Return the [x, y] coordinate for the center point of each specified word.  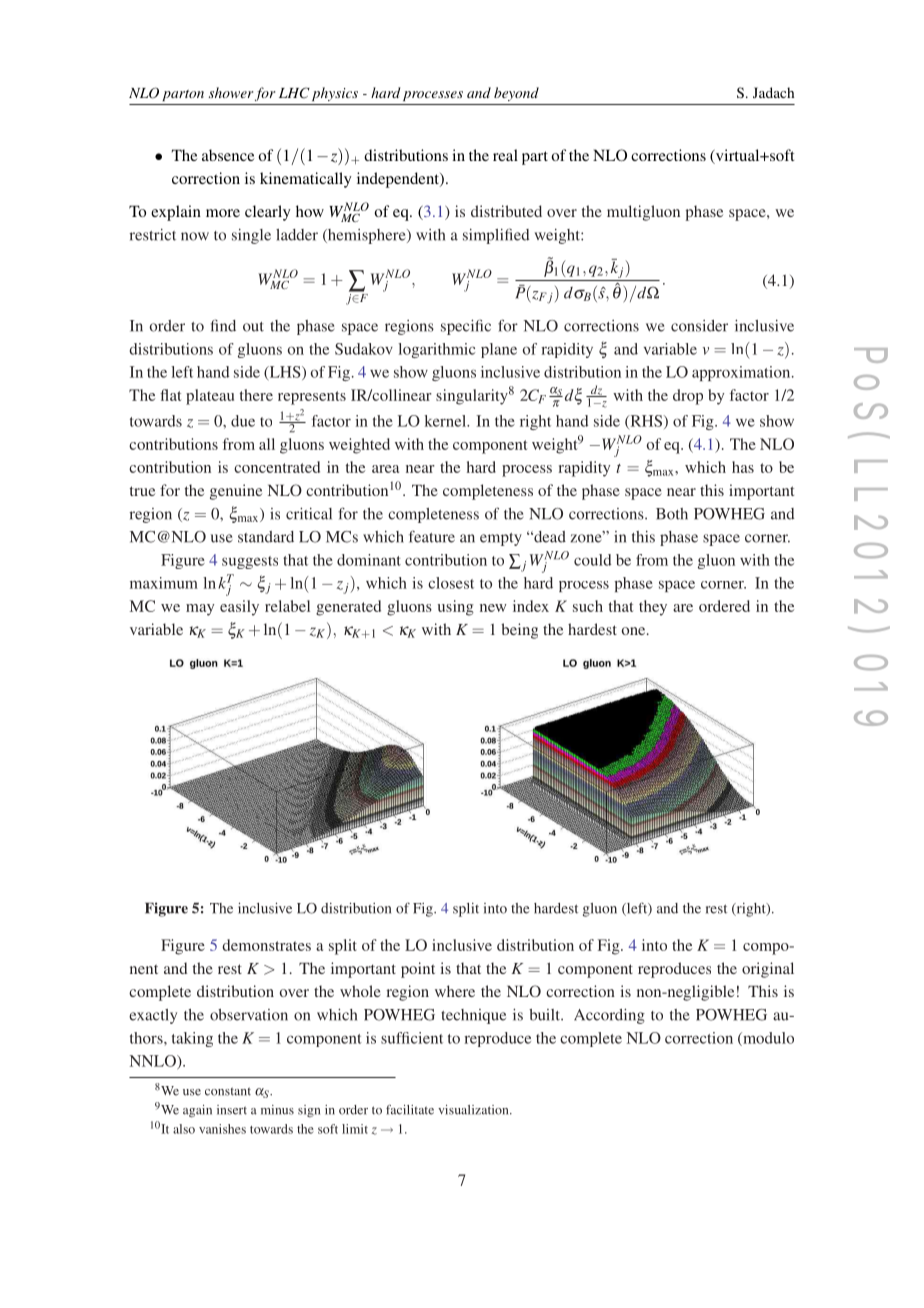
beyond [516, 94]
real [505, 155]
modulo [767, 1039]
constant [228, 1091]
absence [228, 155]
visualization [474, 1110]
